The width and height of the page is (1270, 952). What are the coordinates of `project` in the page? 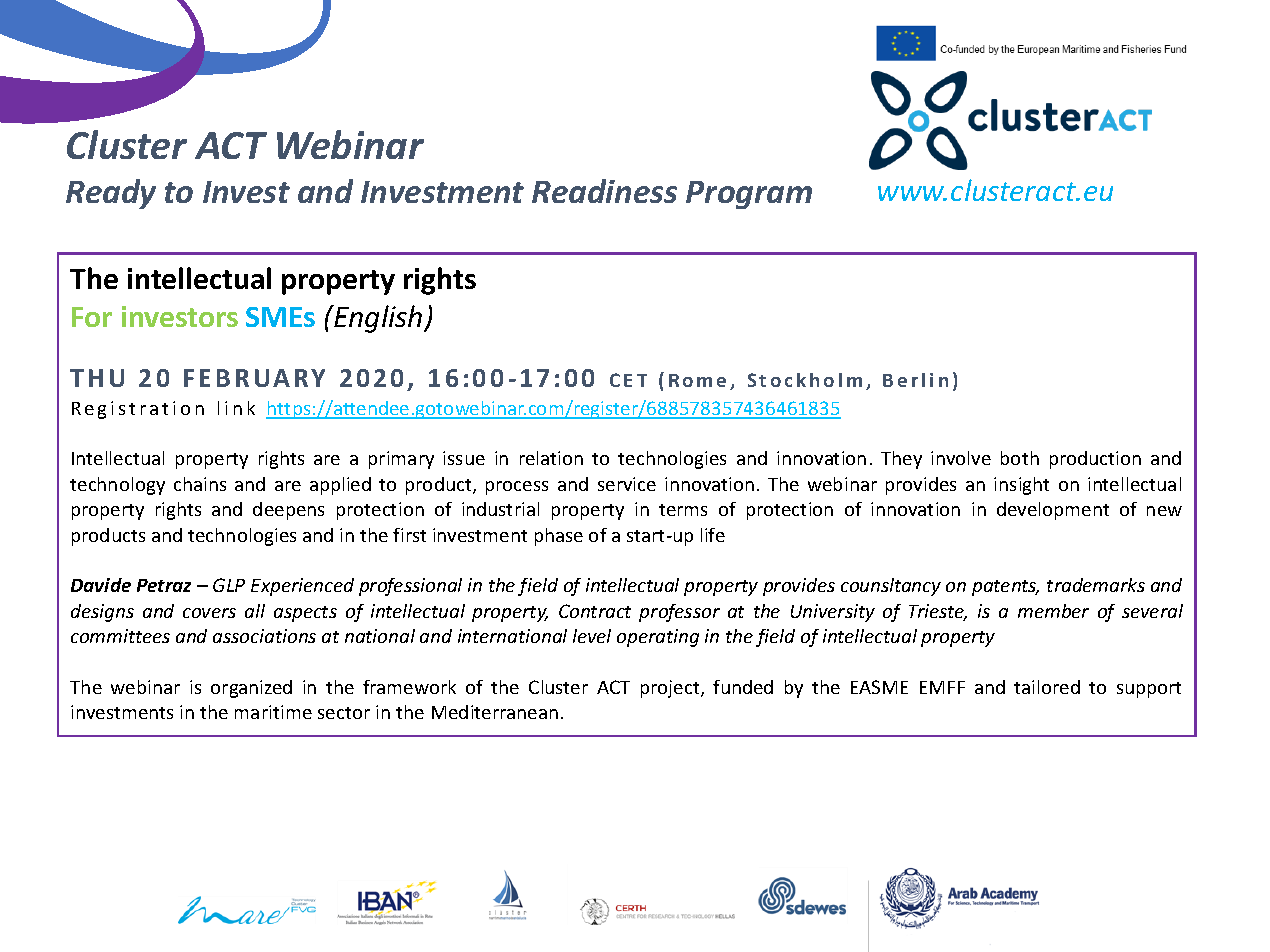 It's located at (671, 689).
